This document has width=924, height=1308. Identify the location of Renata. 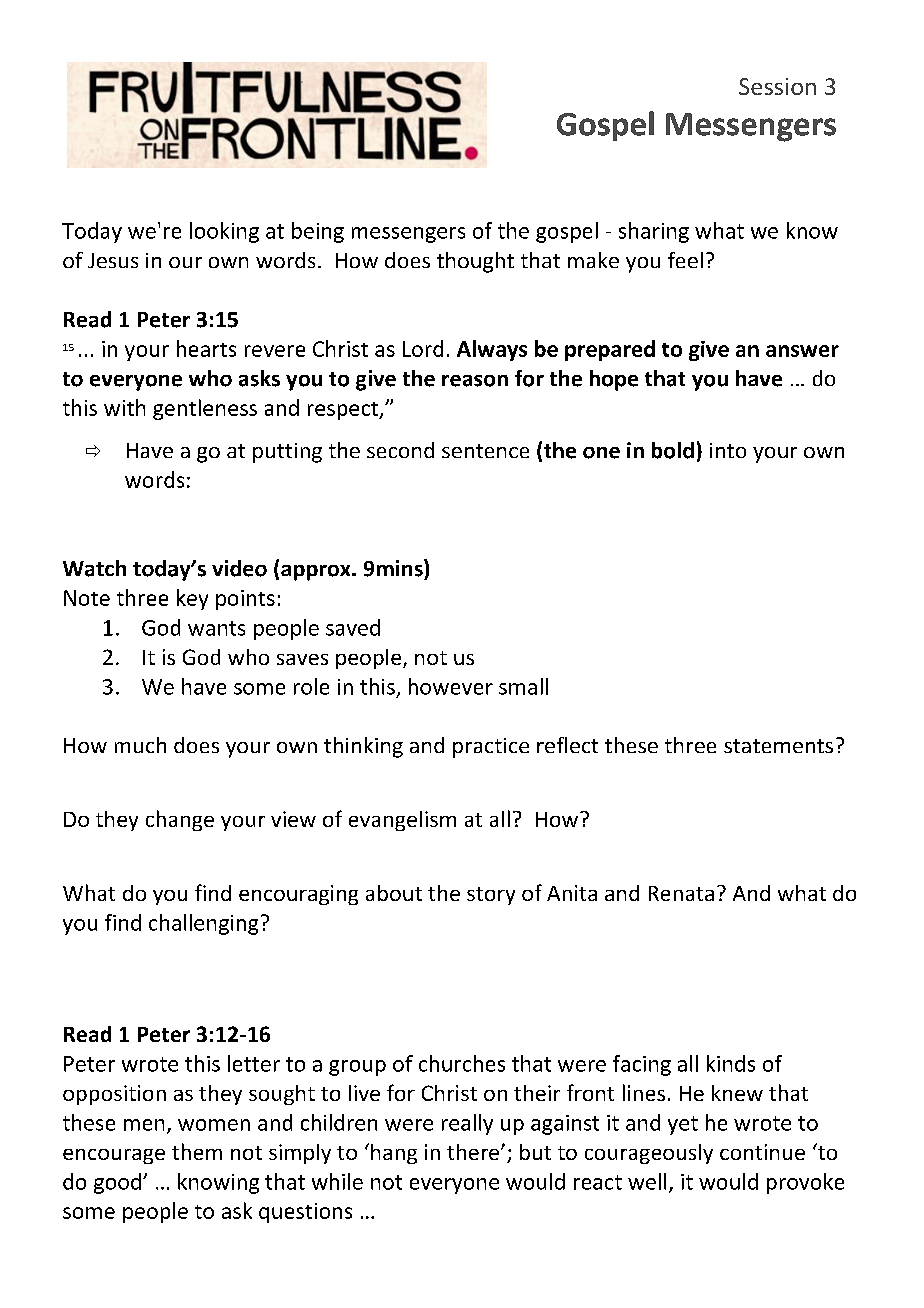
(681, 893).
